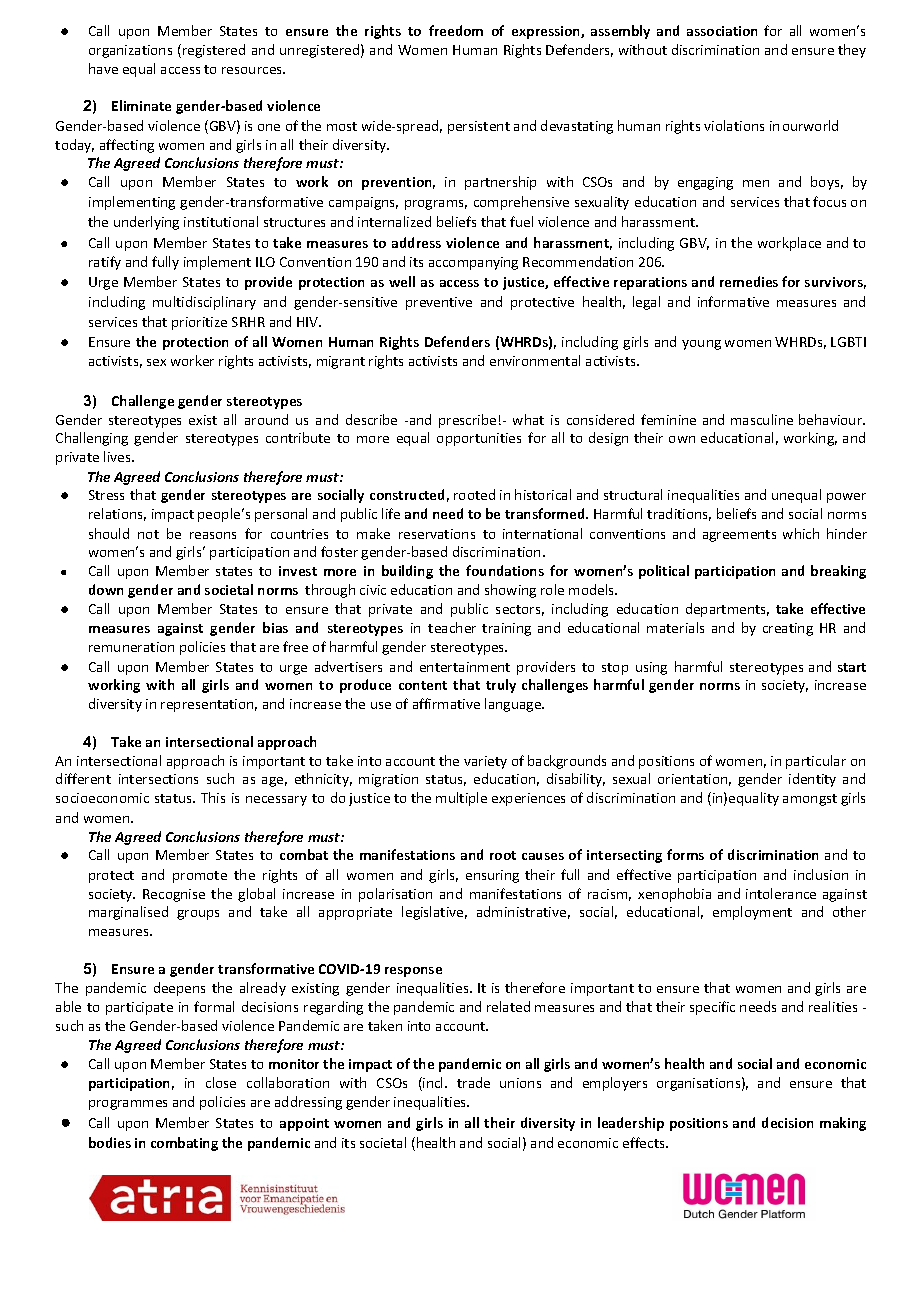  What do you see at coordinates (128, 1105) in the screenshot?
I see `programmes` at bounding box center [128, 1105].
